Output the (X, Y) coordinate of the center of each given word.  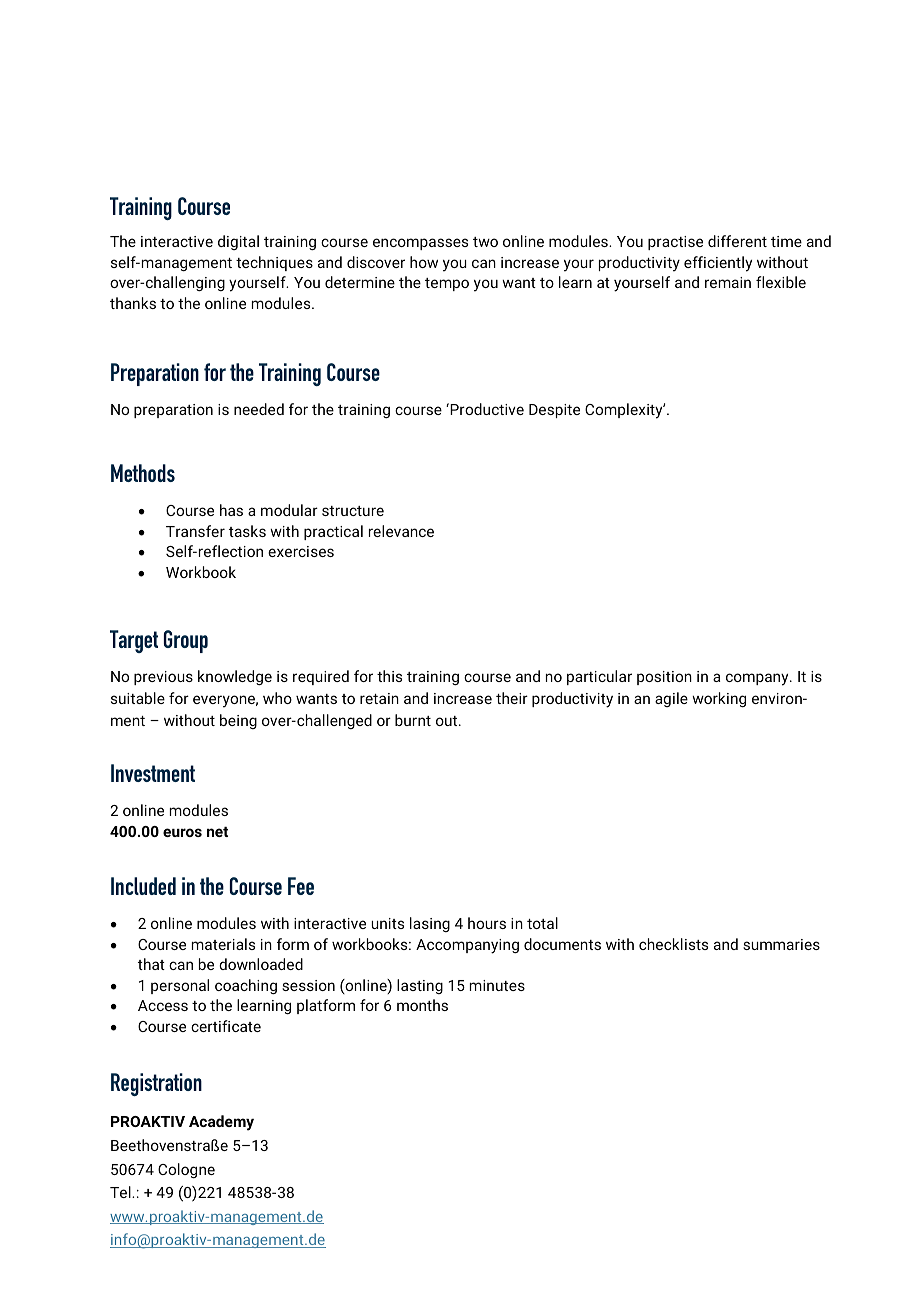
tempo (447, 284)
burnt (413, 720)
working (719, 699)
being (238, 721)
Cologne (186, 1170)
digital (238, 242)
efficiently (718, 264)
